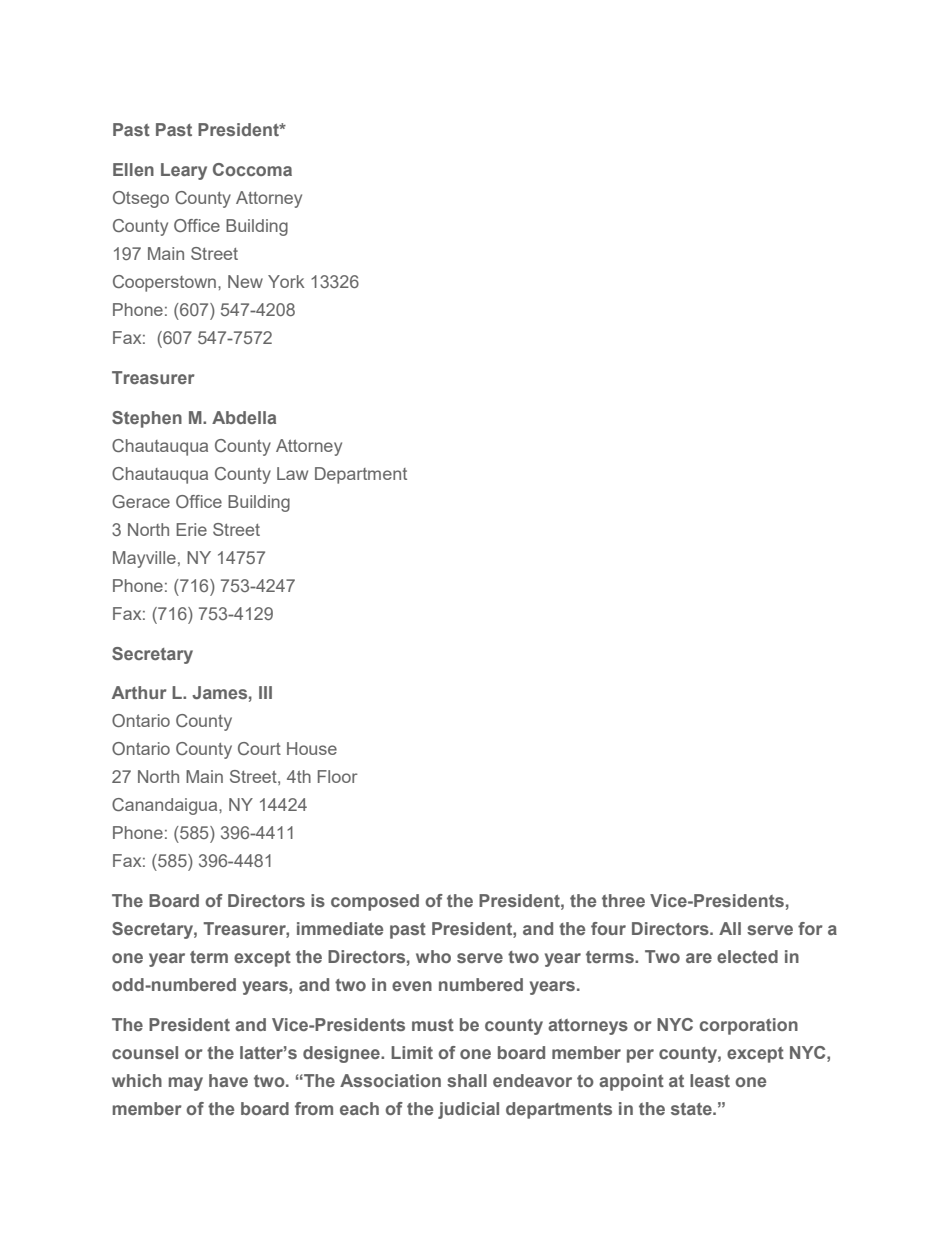 The height and width of the image is (1233, 952). What do you see at coordinates (245, 281) in the image?
I see `New` at bounding box center [245, 281].
